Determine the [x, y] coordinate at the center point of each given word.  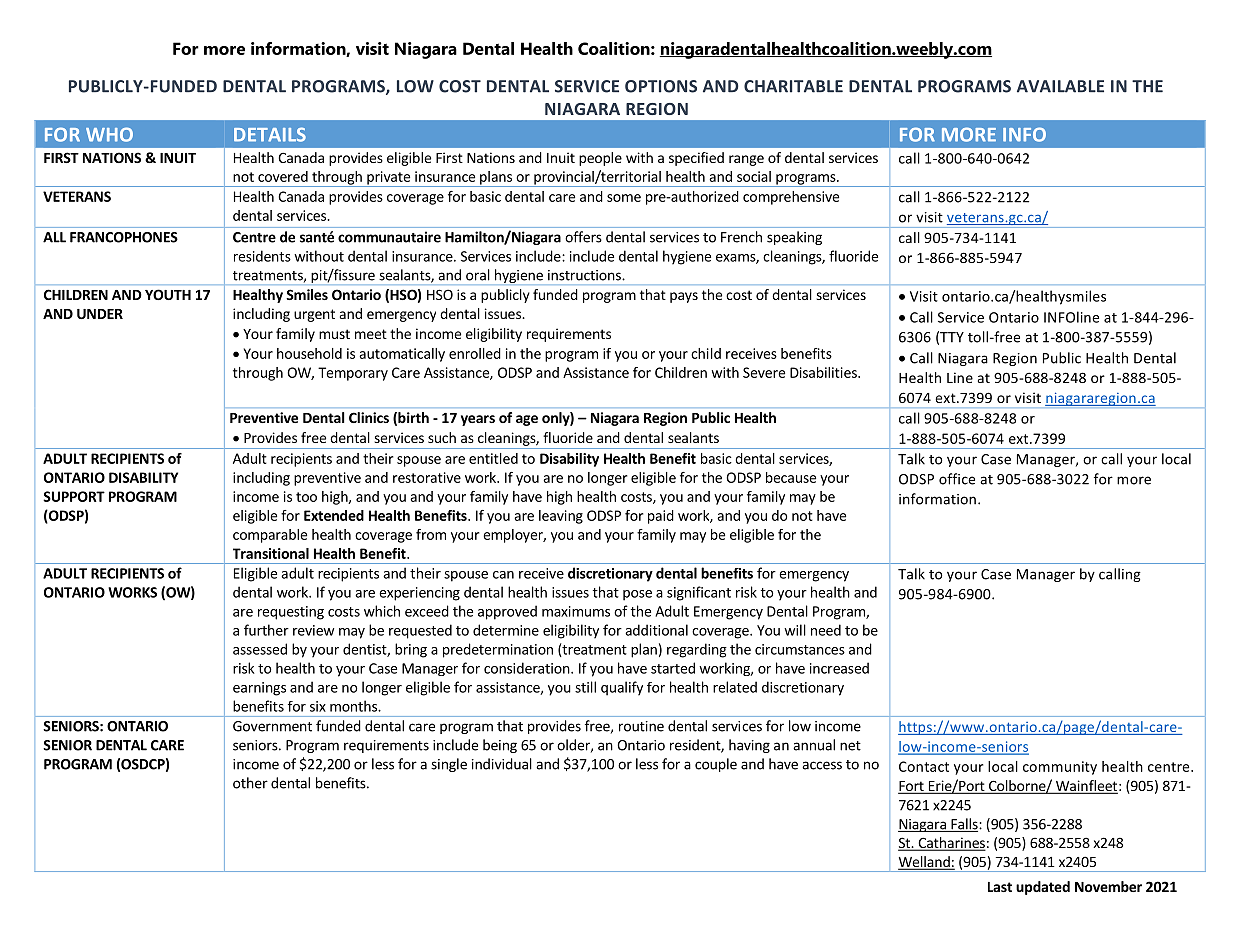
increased [839, 668]
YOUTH [168, 294]
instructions [585, 275]
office [957, 479]
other [250, 783]
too [306, 497]
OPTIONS [661, 86]
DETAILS [270, 134]
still [585, 687]
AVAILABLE [1060, 86]
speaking [794, 238]
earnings [259, 689]
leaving [561, 517]
